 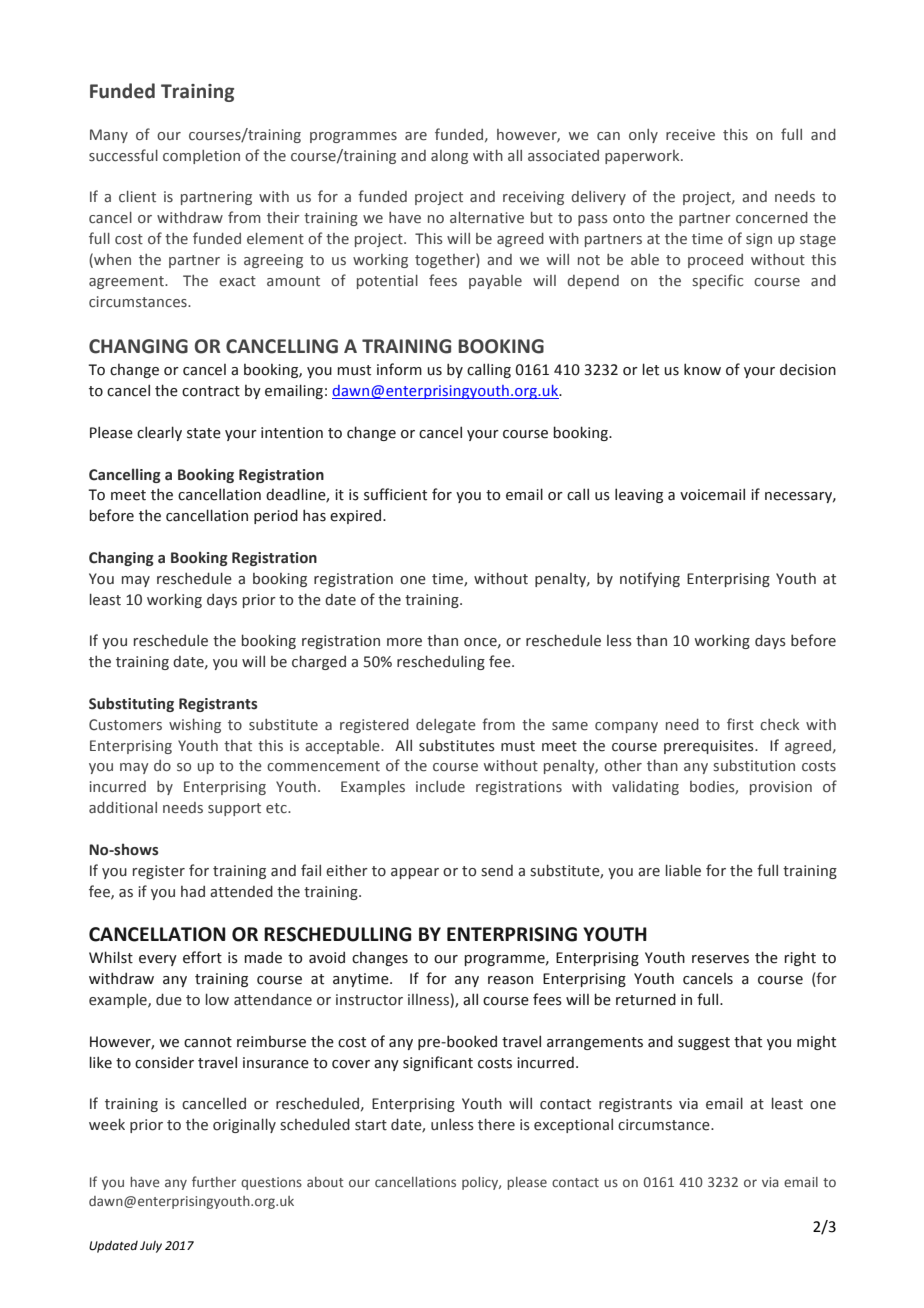 I want to click on along, so click(x=449, y=157).
